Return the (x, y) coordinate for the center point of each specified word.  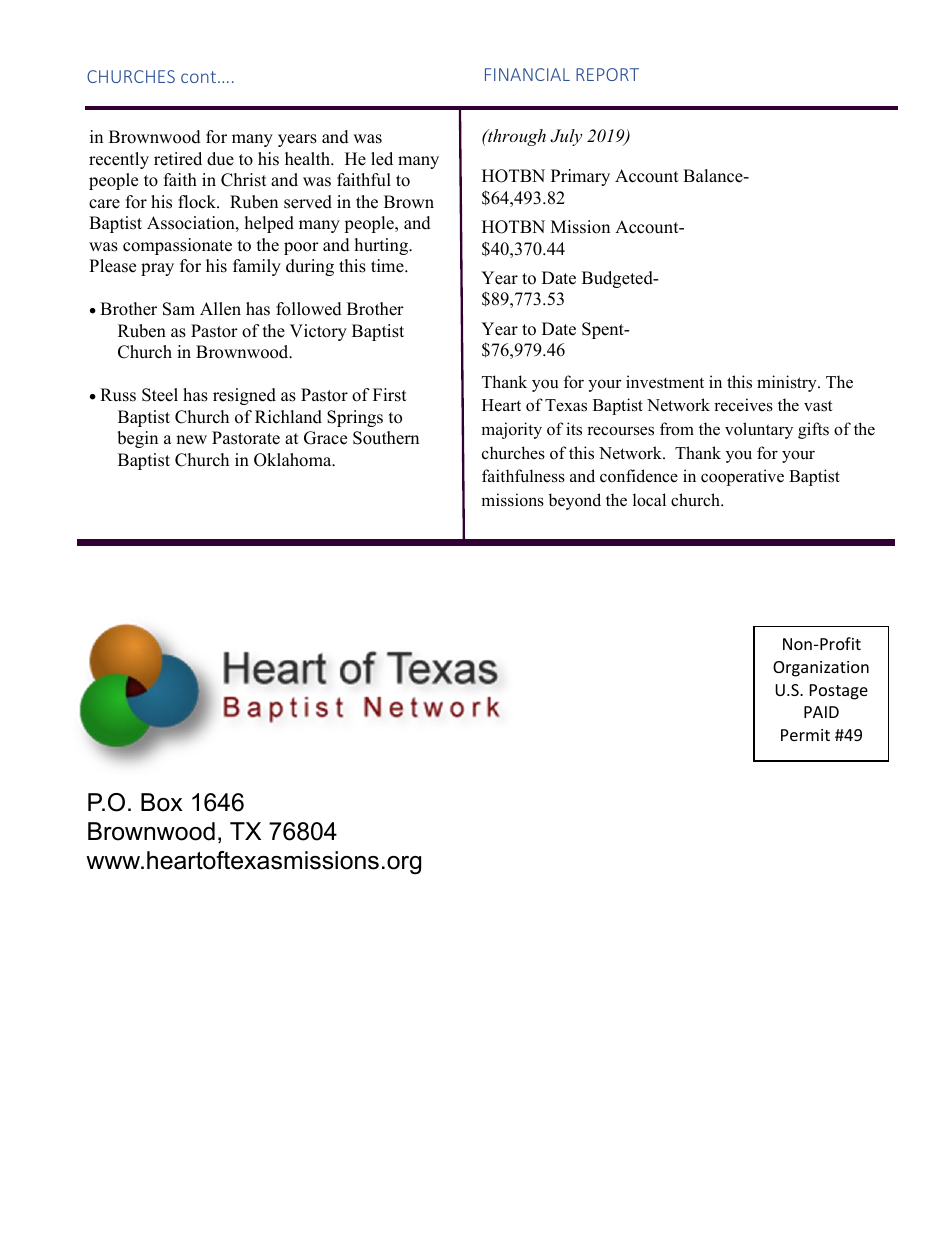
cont (198, 77)
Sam (179, 309)
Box (161, 802)
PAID (821, 712)
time (388, 266)
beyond (574, 501)
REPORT (607, 74)
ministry (788, 383)
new (191, 440)
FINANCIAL (527, 74)
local (649, 500)
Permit (805, 735)
